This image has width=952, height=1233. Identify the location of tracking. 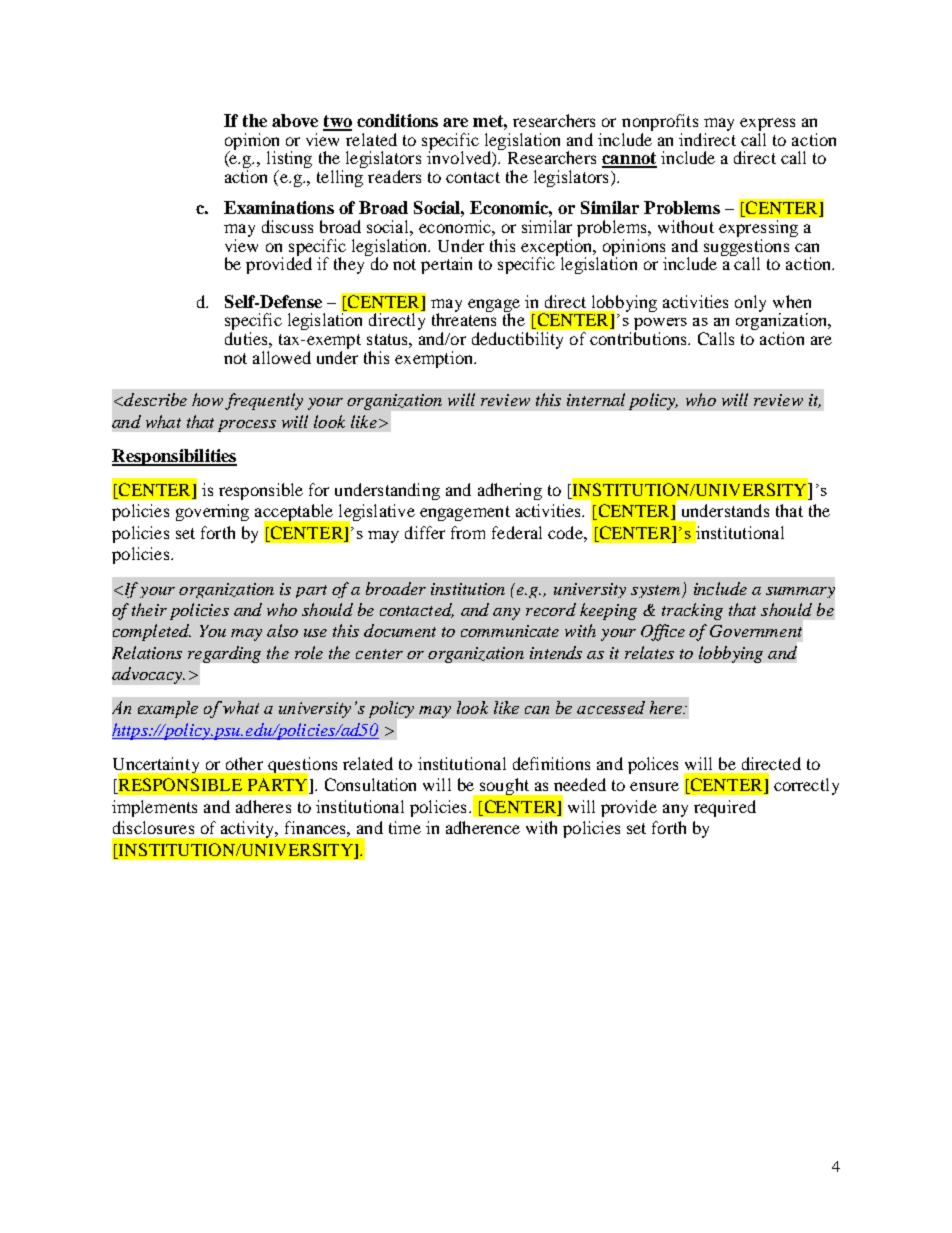
(692, 611).
